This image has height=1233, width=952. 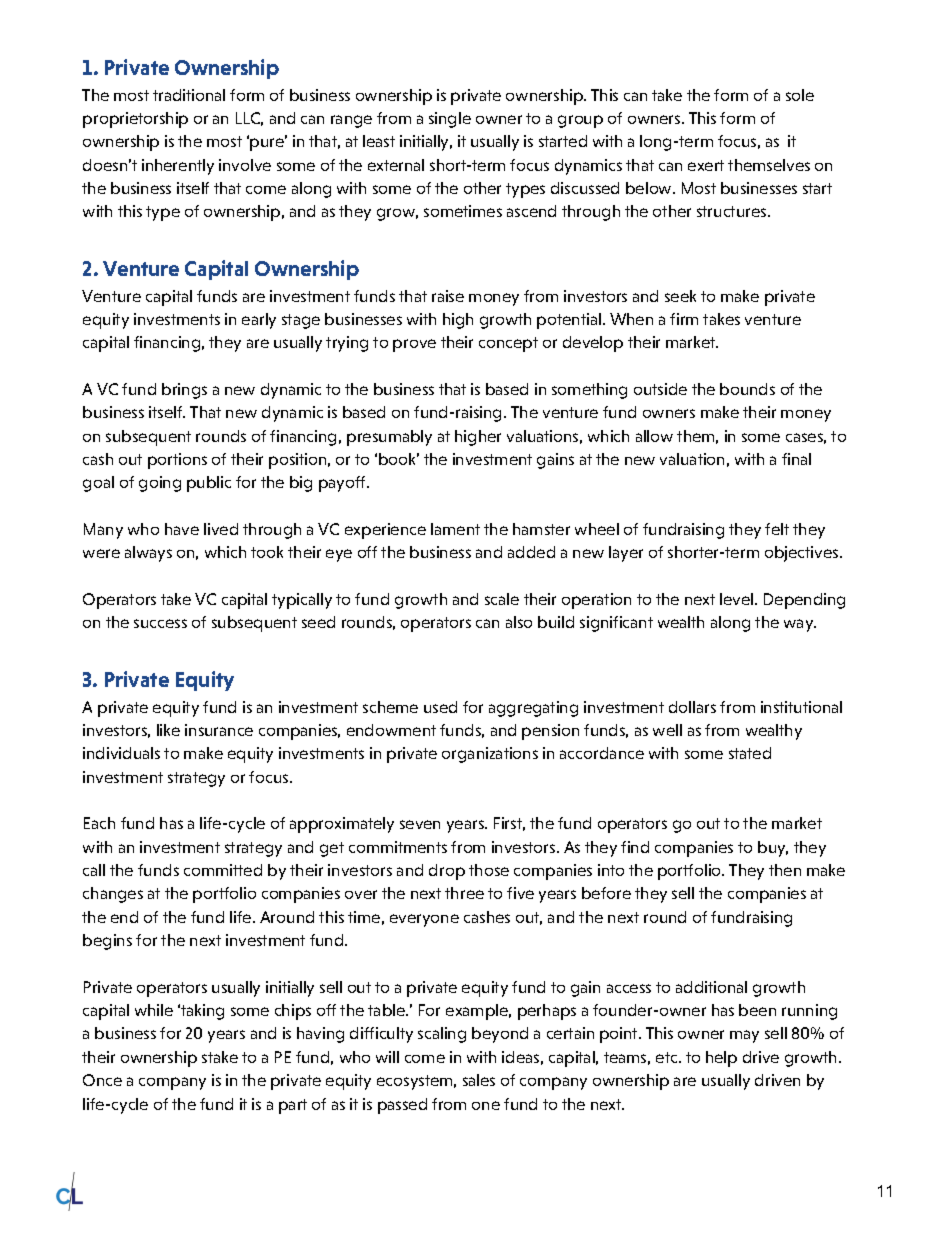 I want to click on sales, so click(x=479, y=1080).
